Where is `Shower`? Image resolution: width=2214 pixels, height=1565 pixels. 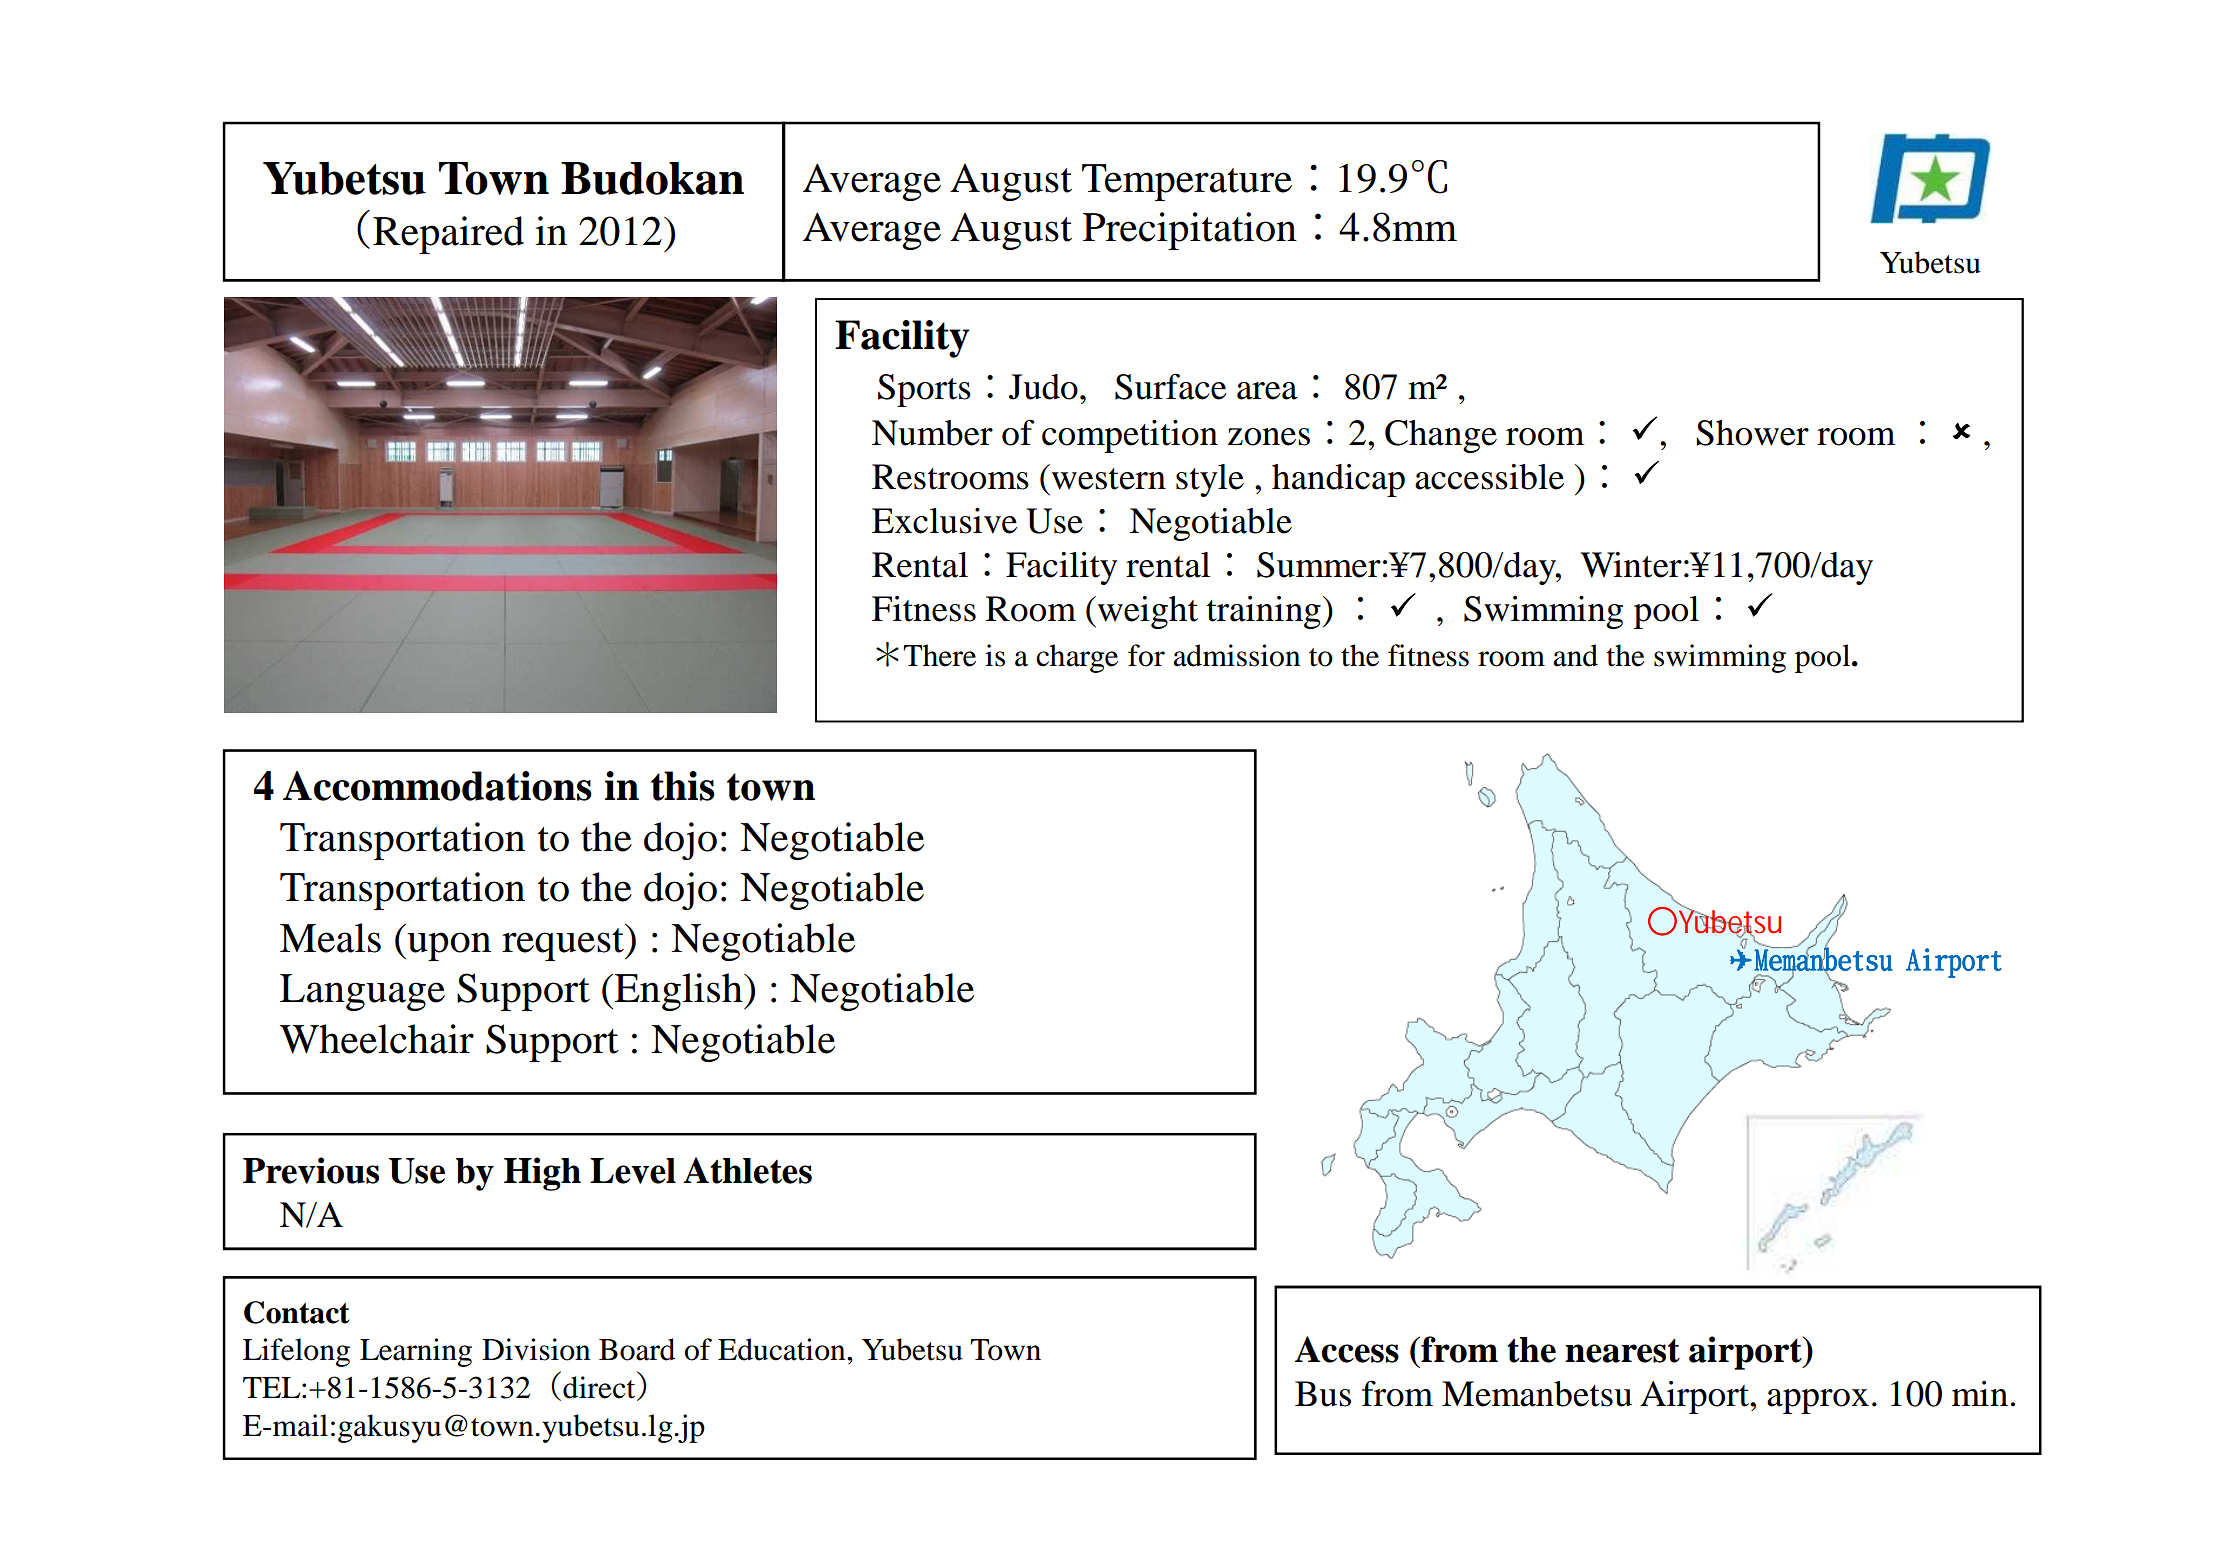 Shower is located at coordinates (1752, 433).
